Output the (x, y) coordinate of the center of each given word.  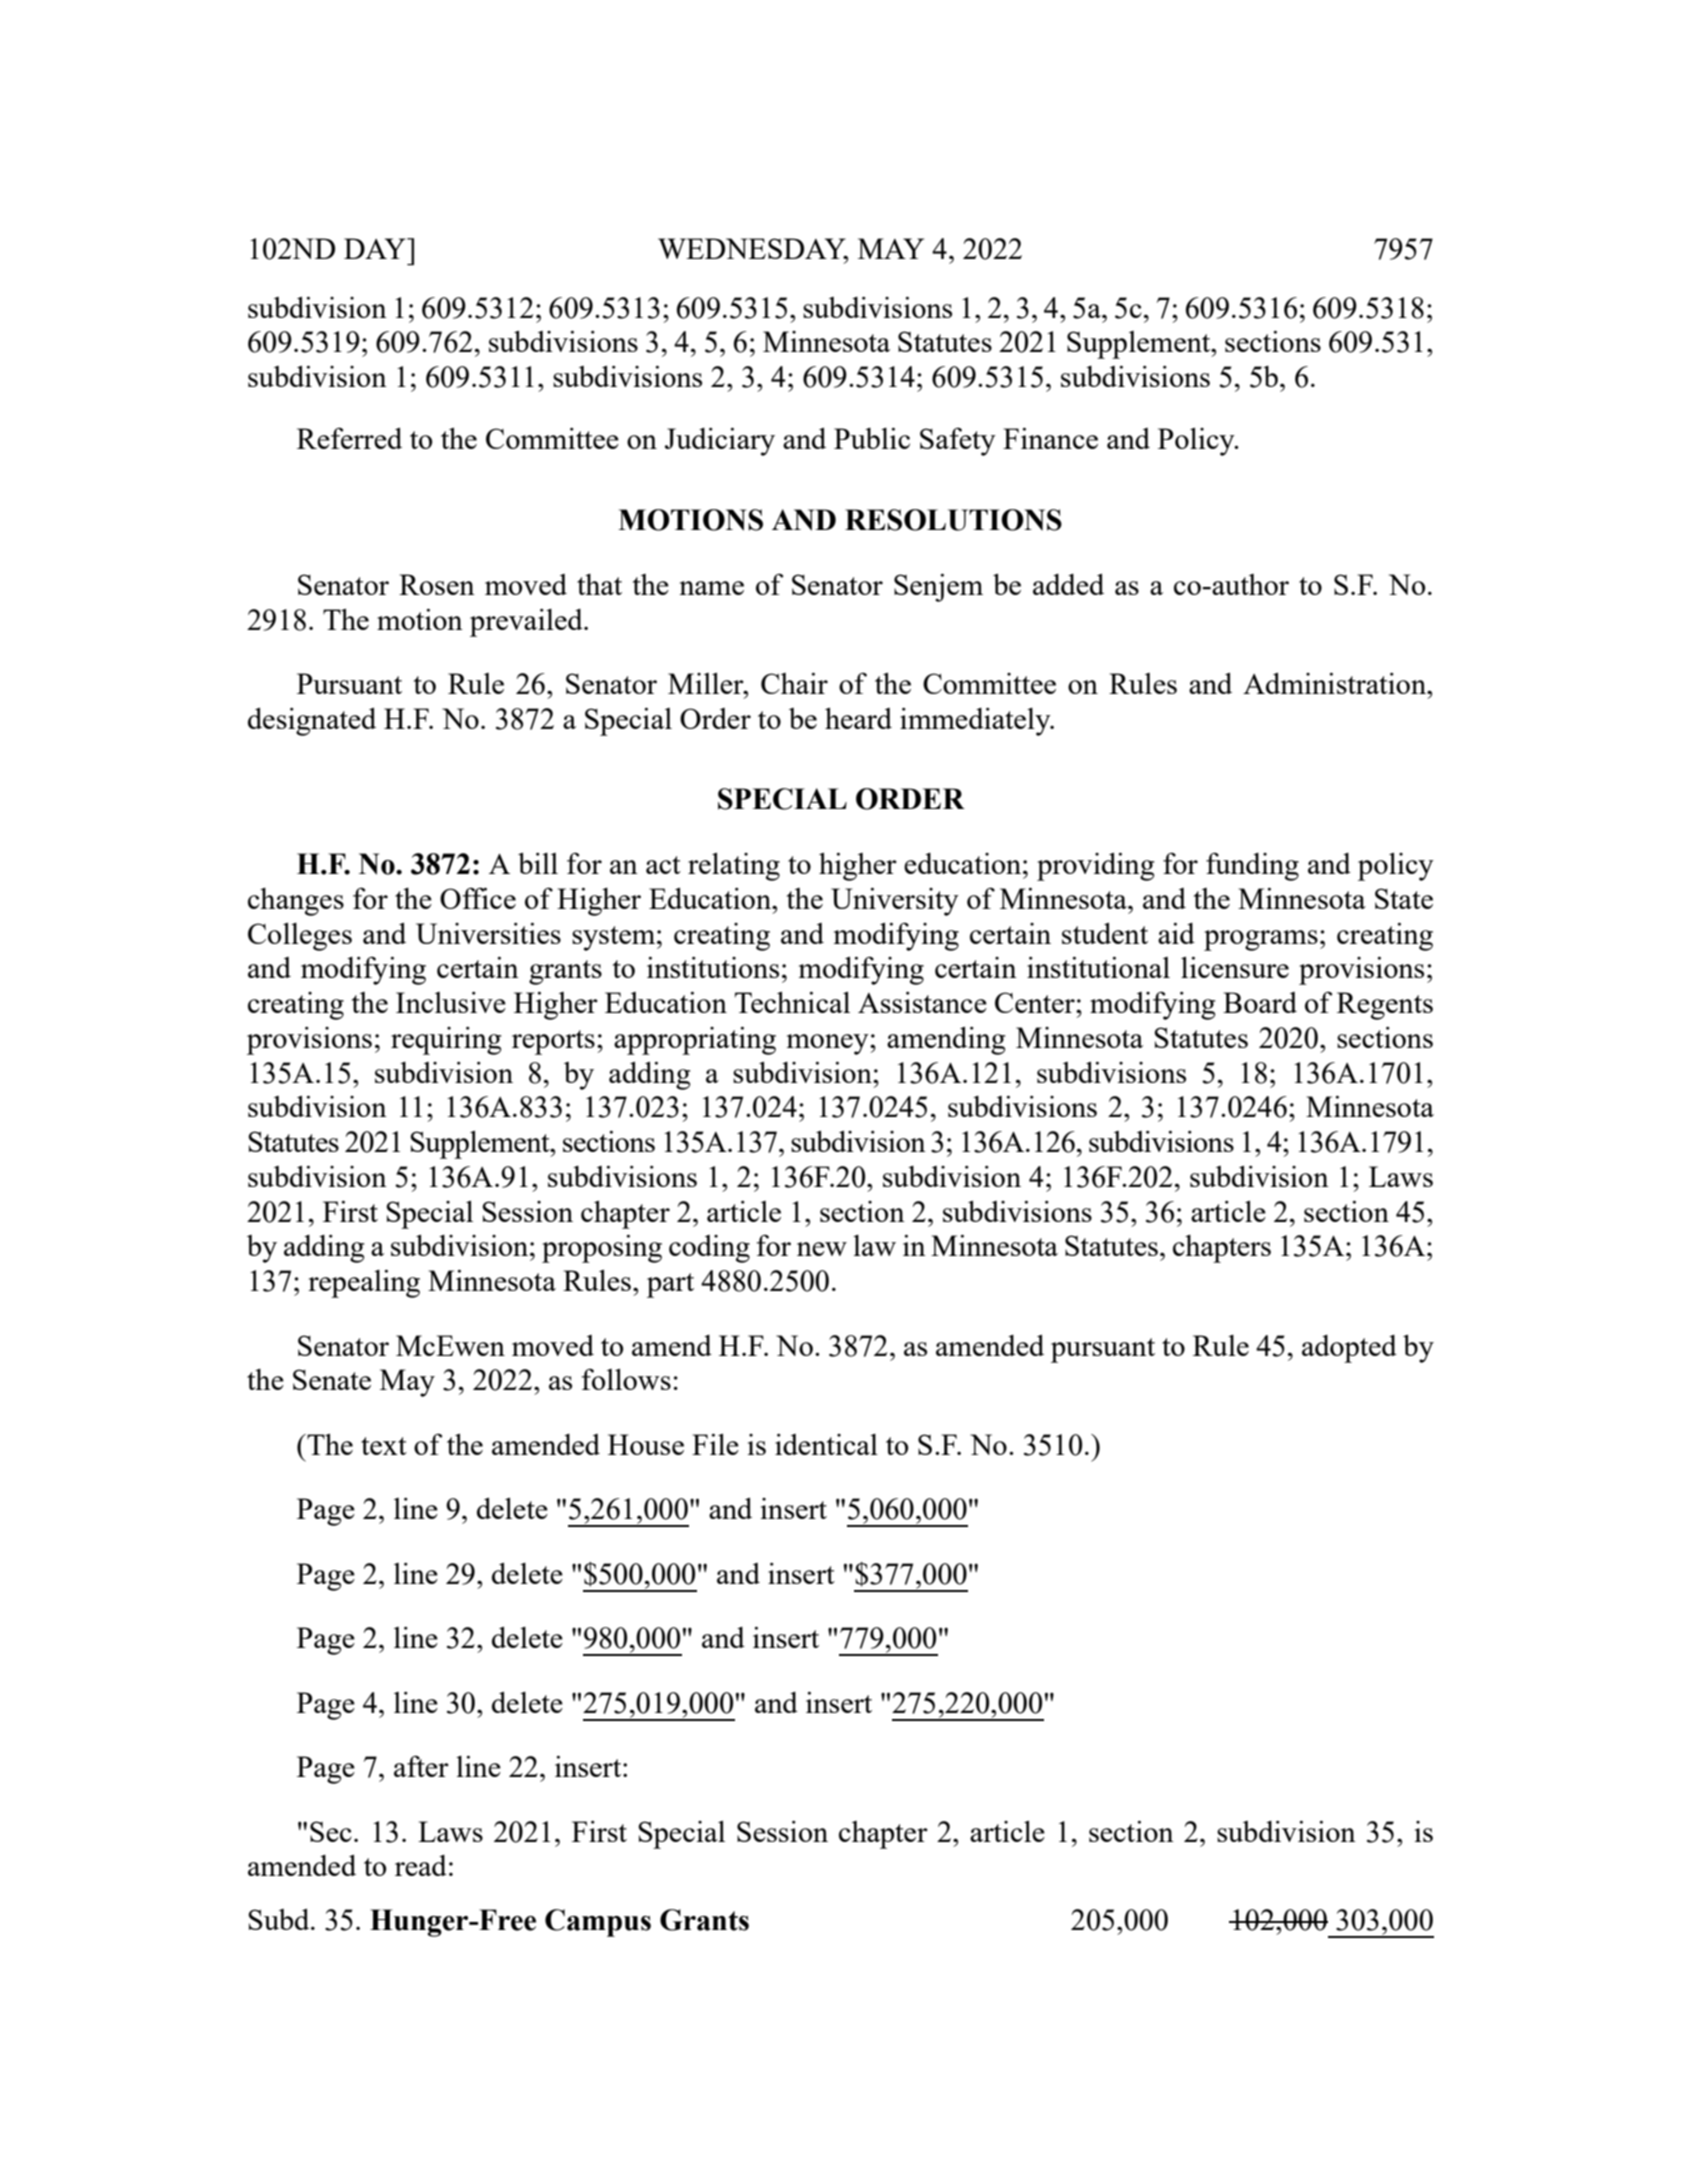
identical (826, 1444)
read (421, 1865)
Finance (1050, 438)
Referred (349, 438)
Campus (598, 1923)
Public (872, 438)
